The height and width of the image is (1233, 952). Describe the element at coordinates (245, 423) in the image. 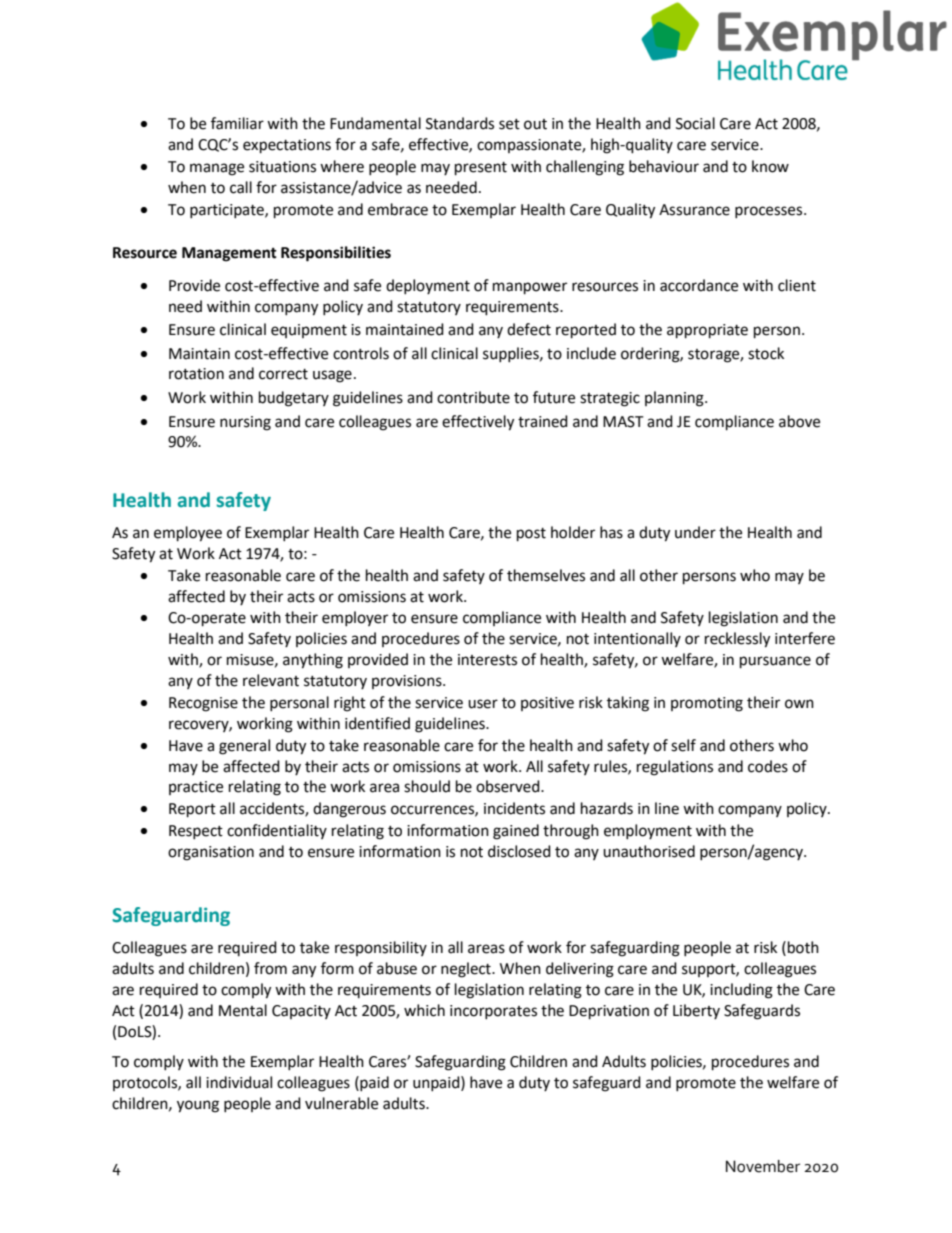

I see `nursing` at that location.
